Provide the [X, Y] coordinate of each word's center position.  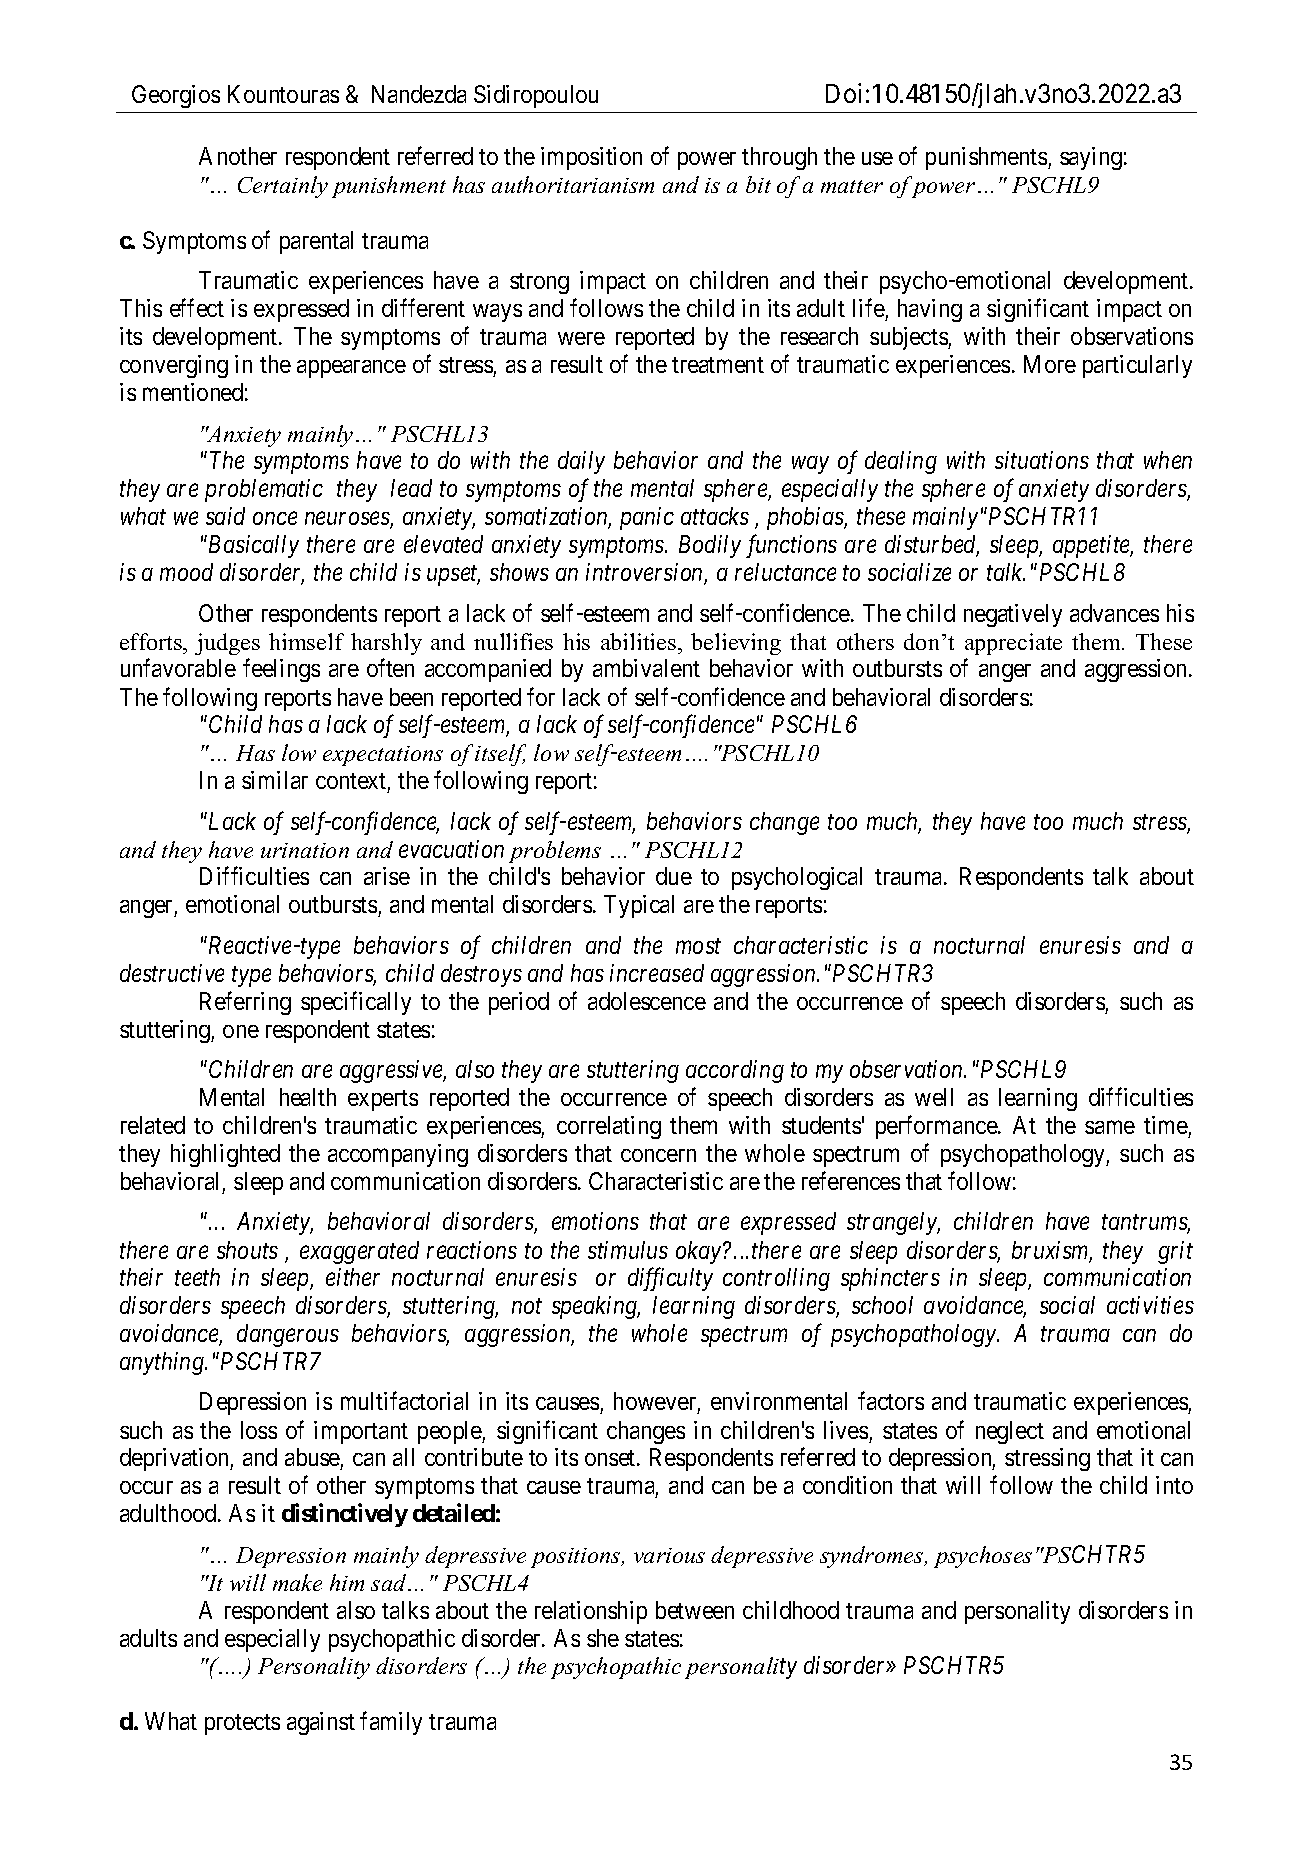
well [934, 1097]
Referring [245, 1003]
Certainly [283, 187]
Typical [639, 906]
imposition [591, 158]
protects [242, 1724]
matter [852, 186]
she [603, 1638]
